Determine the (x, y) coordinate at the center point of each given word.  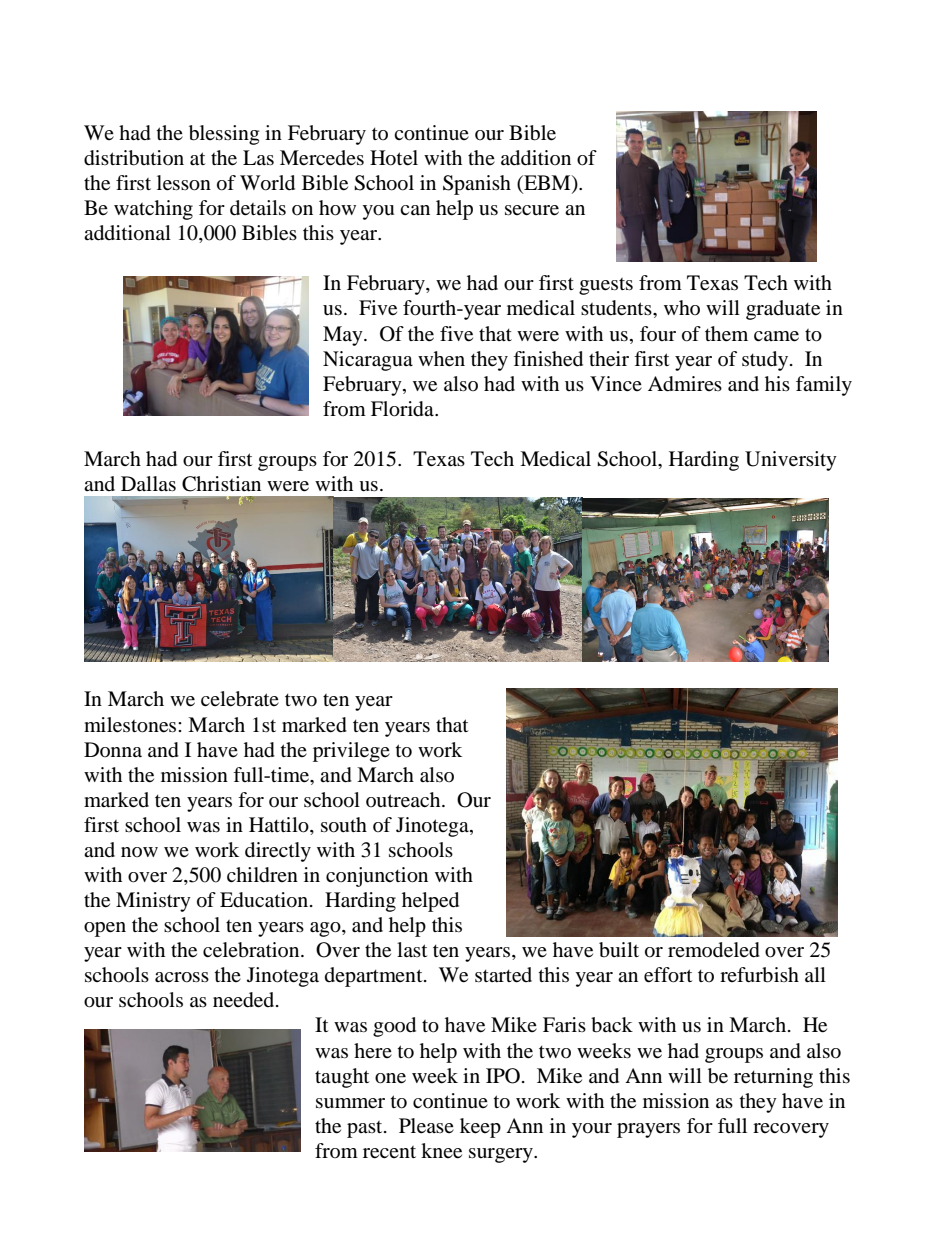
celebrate (240, 699)
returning (773, 1078)
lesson (184, 183)
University (791, 461)
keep (480, 1128)
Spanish (477, 185)
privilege (351, 752)
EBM (547, 184)
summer (350, 1103)
